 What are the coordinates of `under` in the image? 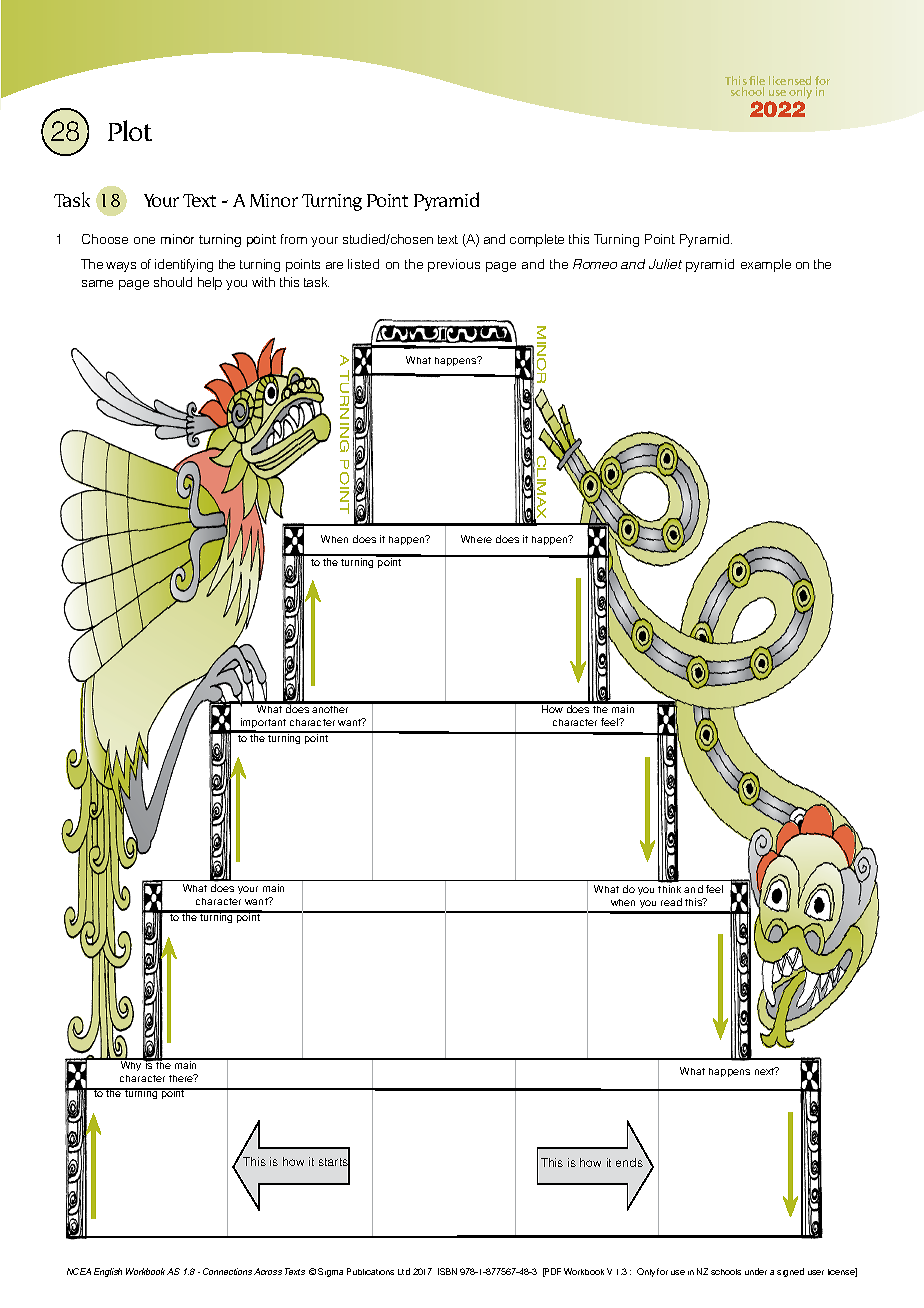 It's located at (756, 1271).
